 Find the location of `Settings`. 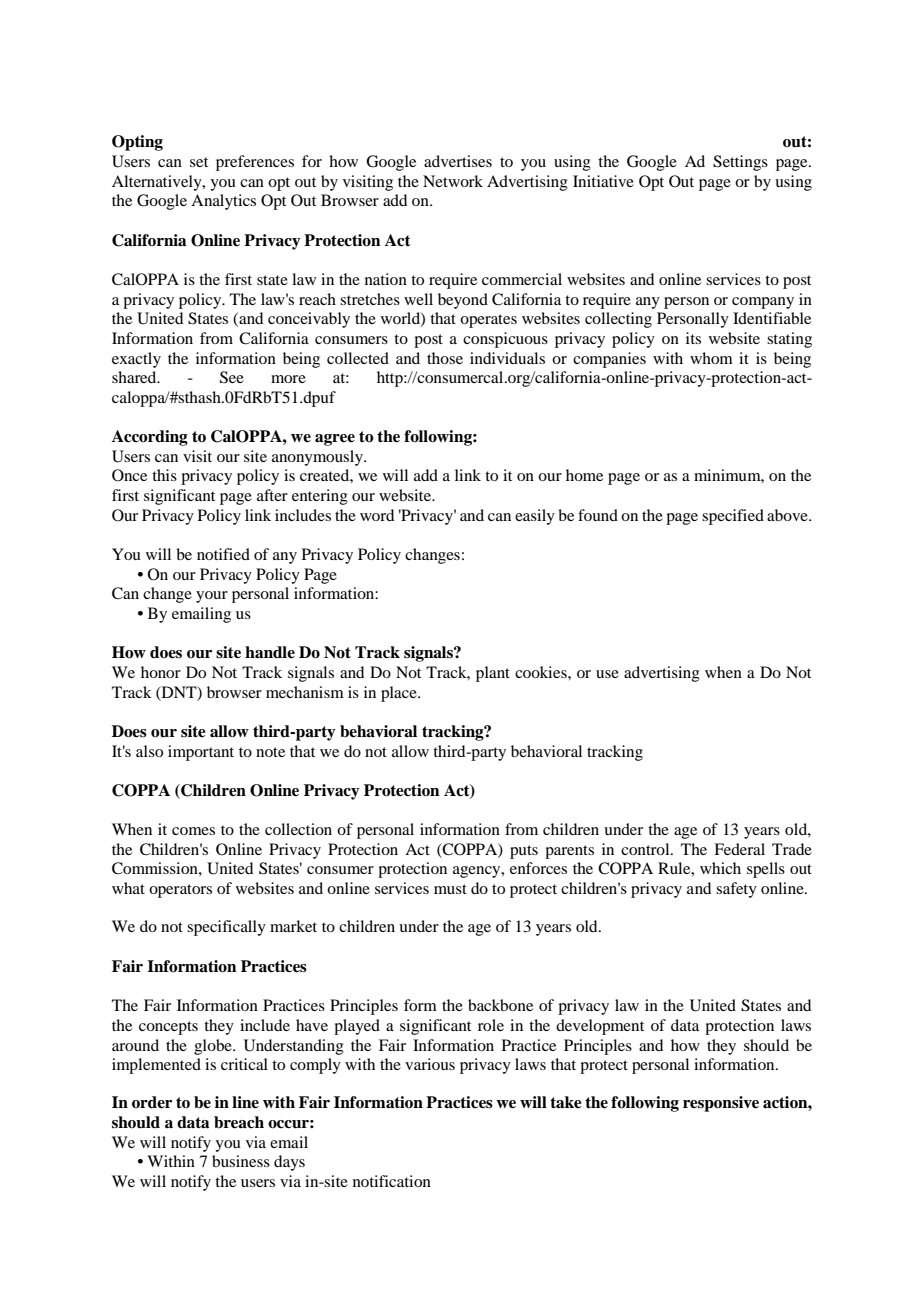

Settings is located at coordinates (740, 163).
